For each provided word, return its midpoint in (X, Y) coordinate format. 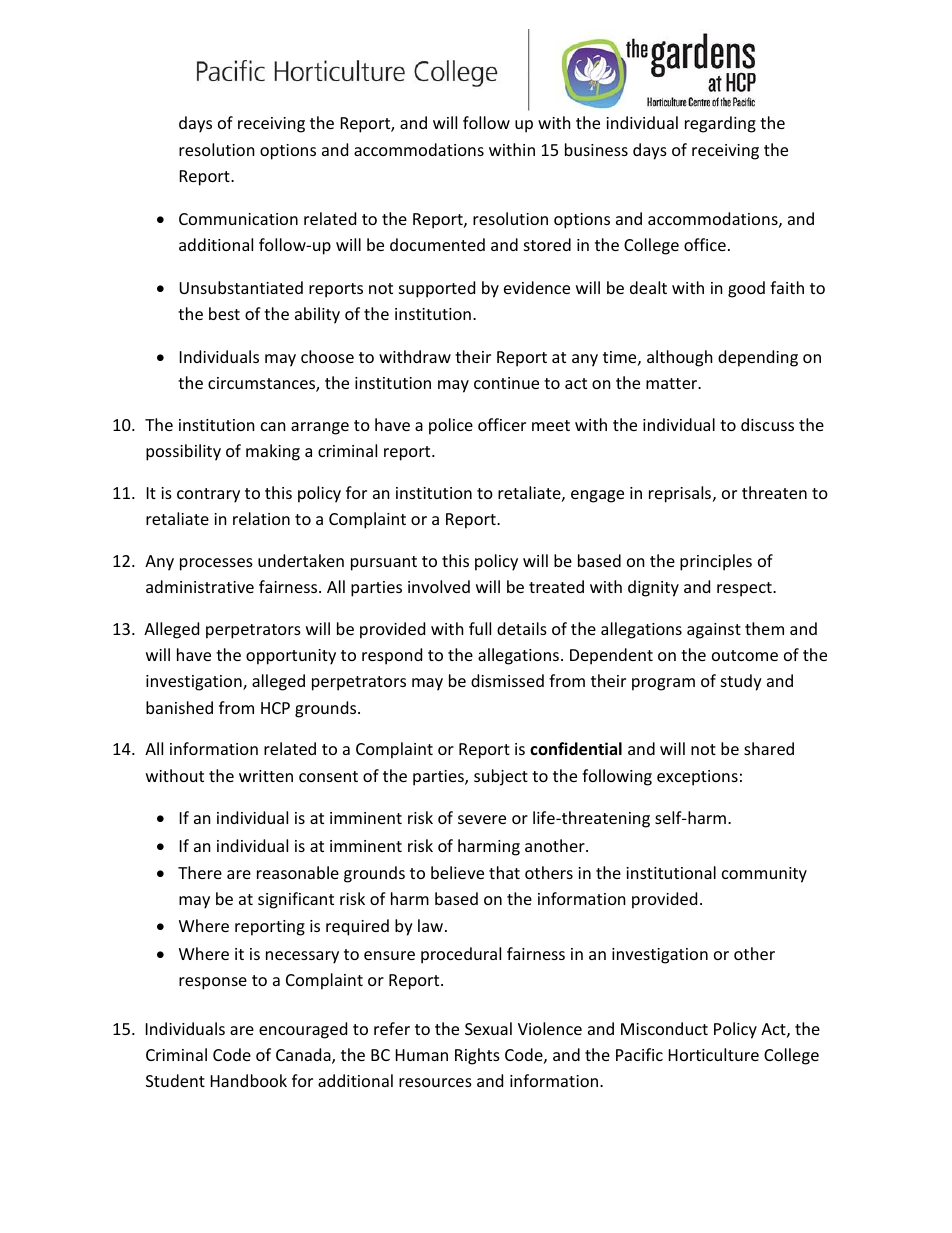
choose (327, 356)
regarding (720, 124)
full (480, 628)
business (596, 149)
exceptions (697, 778)
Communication (238, 219)
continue (506, 383)
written (266, 776)
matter (673, 383)
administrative (200, 586)
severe (482, 819)
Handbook (249, 1080)
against (714, 631)
